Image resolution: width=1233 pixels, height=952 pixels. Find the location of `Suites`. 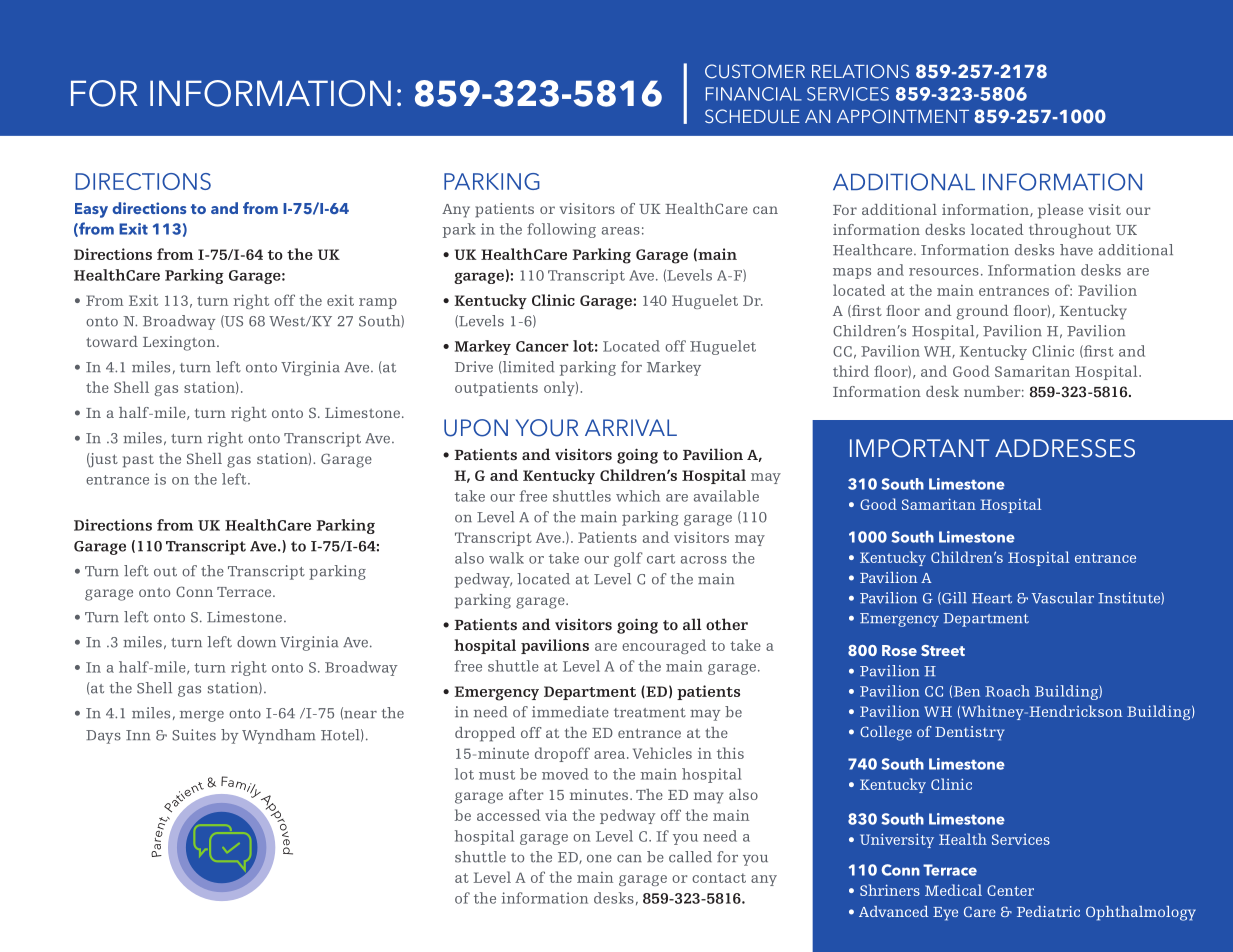

Suites is located at coordinates (194, 735).
